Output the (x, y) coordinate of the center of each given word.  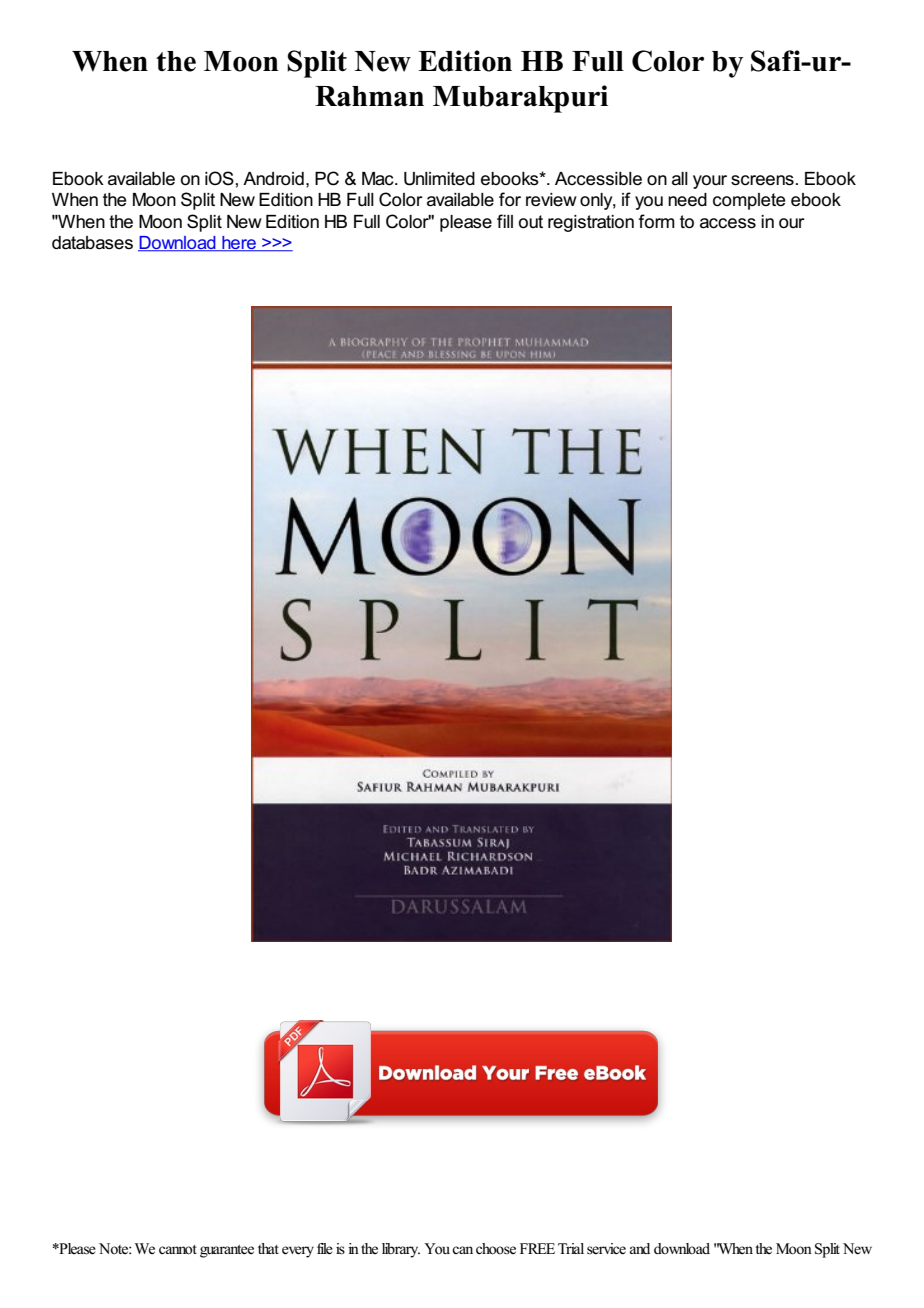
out (531, 222)
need (687, 200)
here (239, 244)
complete (749, 201)
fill (505, 221)
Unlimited (439, 179)
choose (496, 1249)
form (656, 221)
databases (92, 243)
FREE (537, 1248)
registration (591, 223)
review (551, 200)
